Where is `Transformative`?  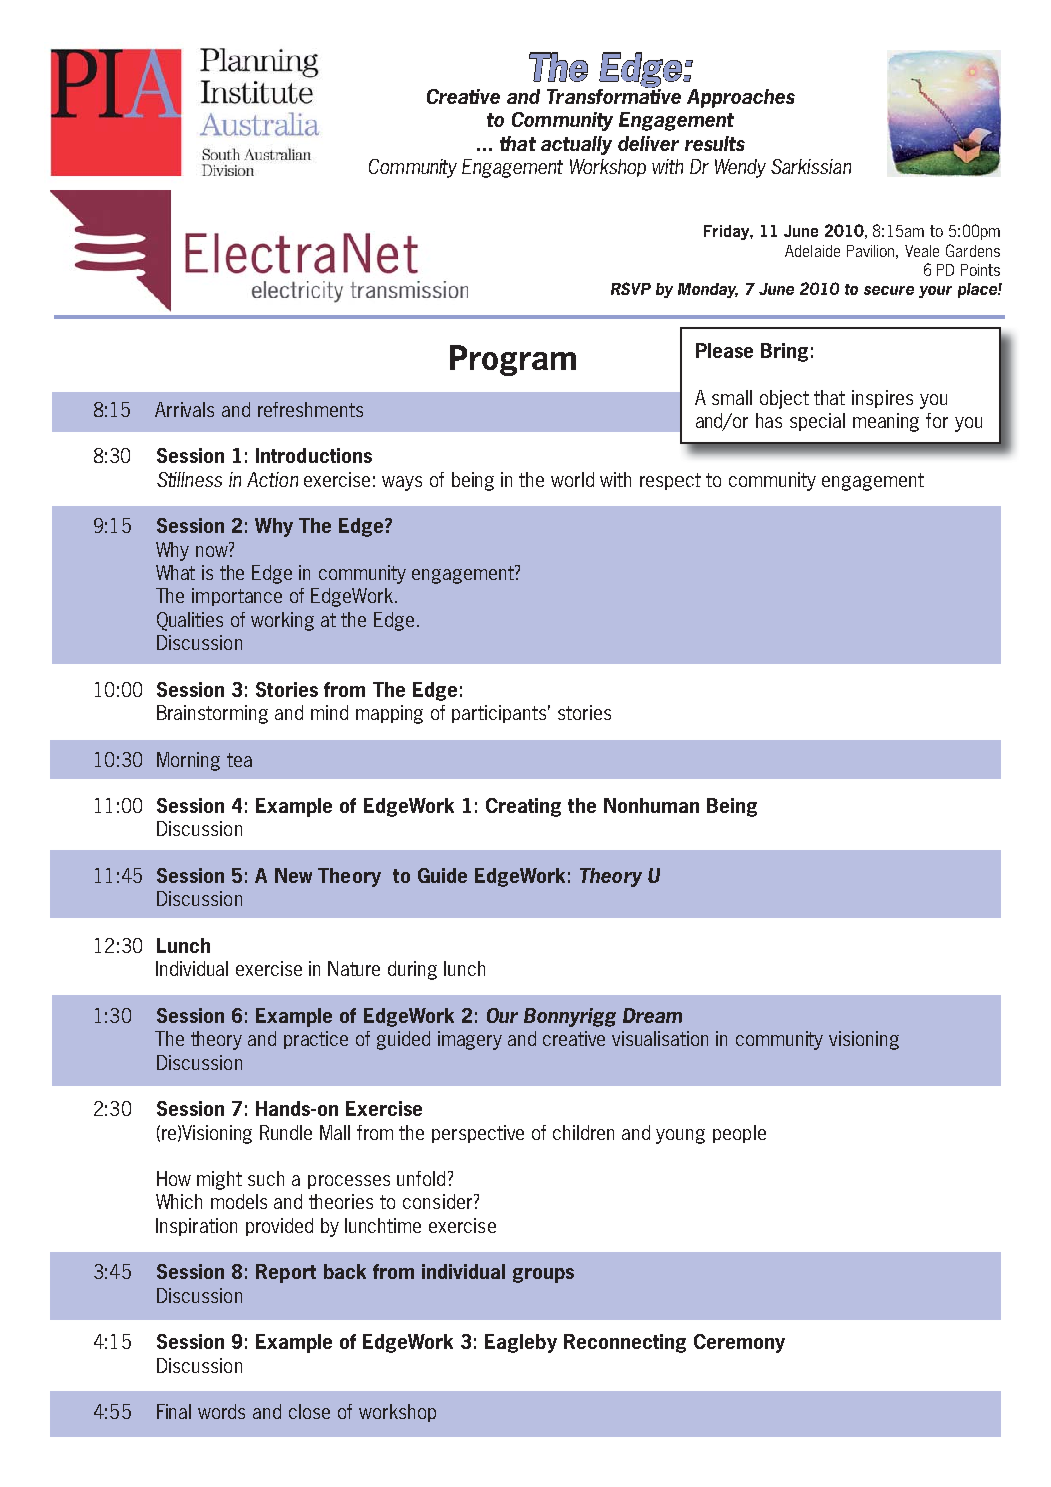 Transformative is located at coordinates (614, 95).
